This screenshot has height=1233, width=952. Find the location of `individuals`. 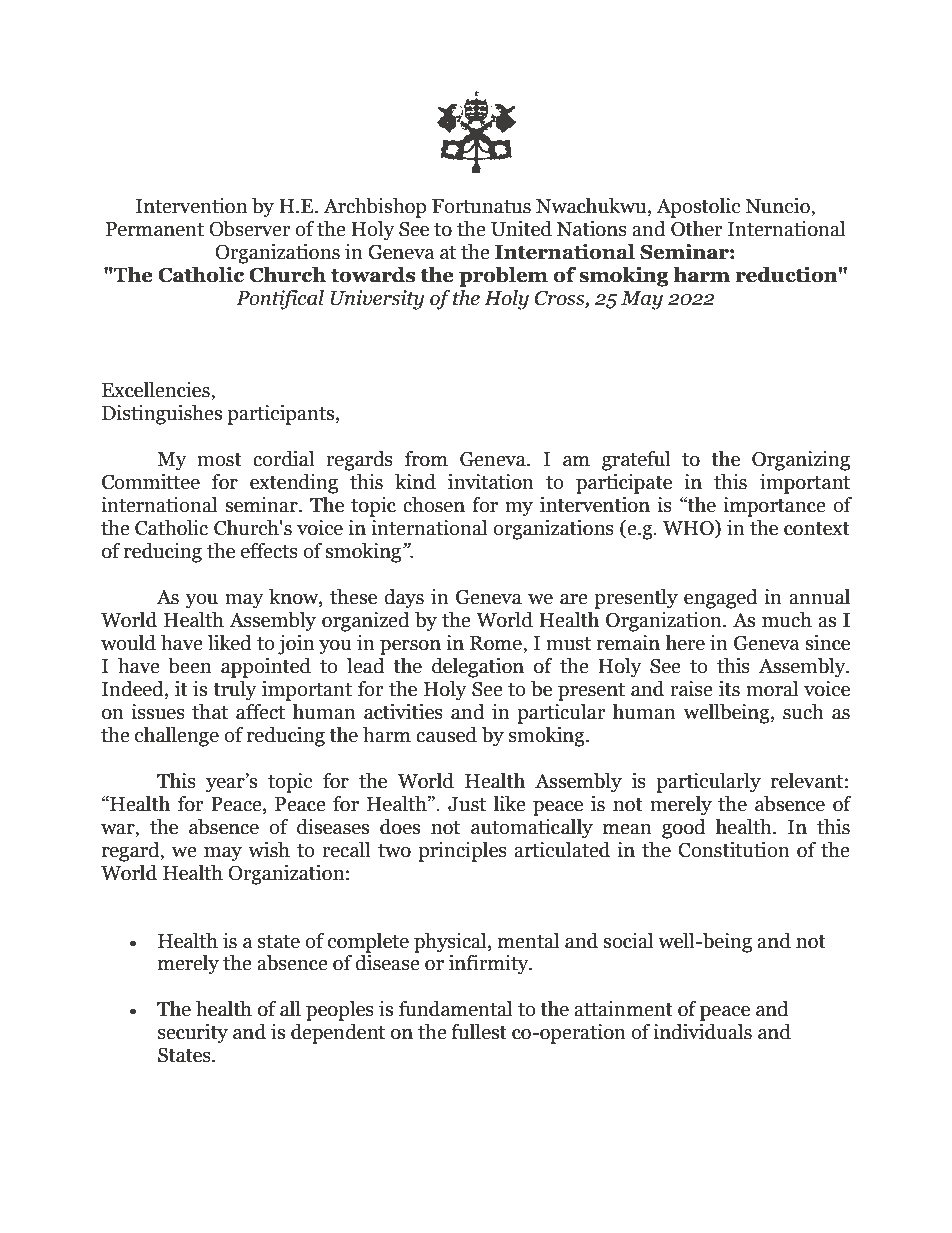

individuals is located at coordinates (702, 1032).
